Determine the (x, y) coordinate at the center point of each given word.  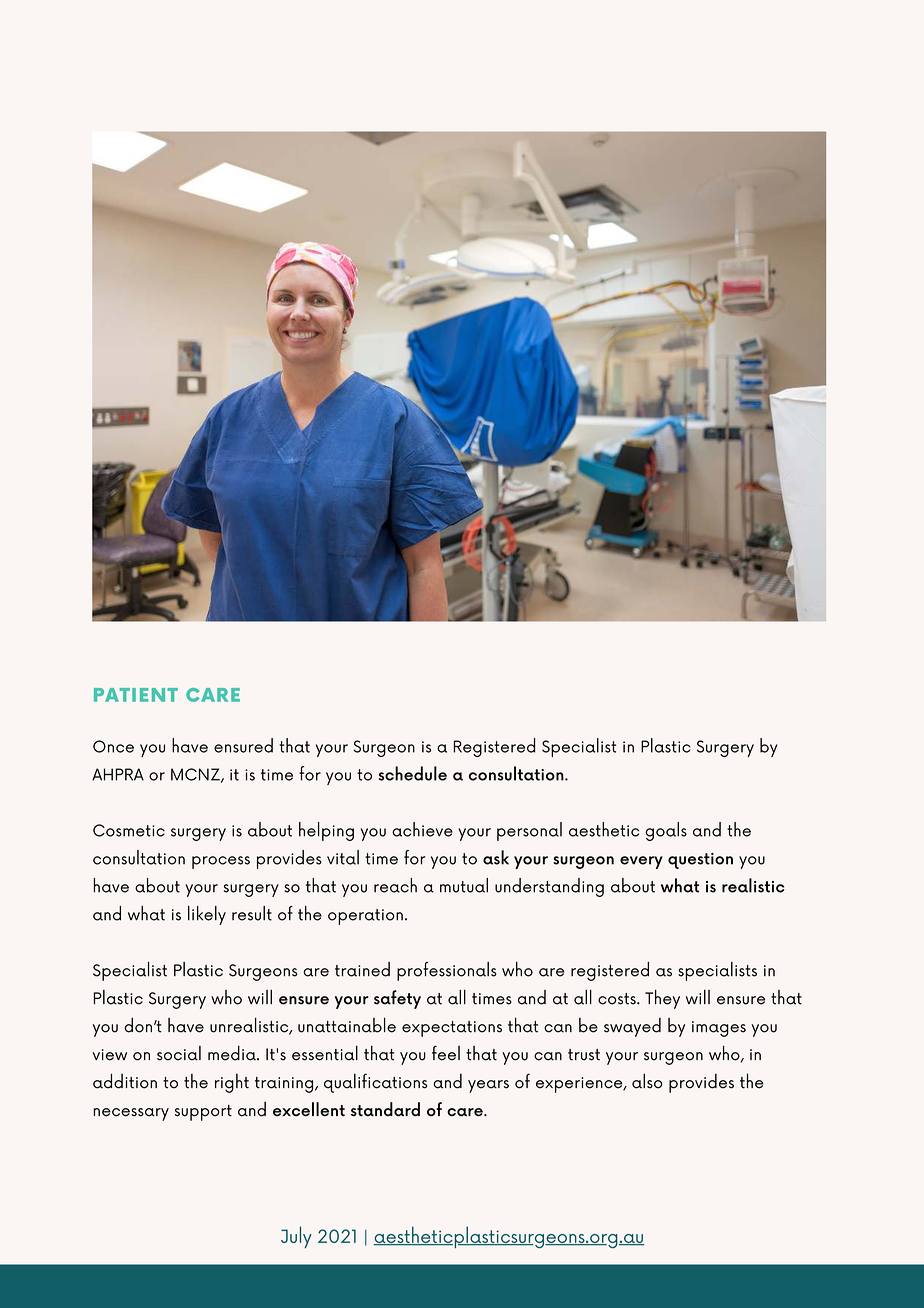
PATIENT (136, 695)
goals (666, 831)
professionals (447, 971)
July (296, 1237)
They (662, 999)
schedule (413, 773)
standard (385, 1109)
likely (207, 915)
